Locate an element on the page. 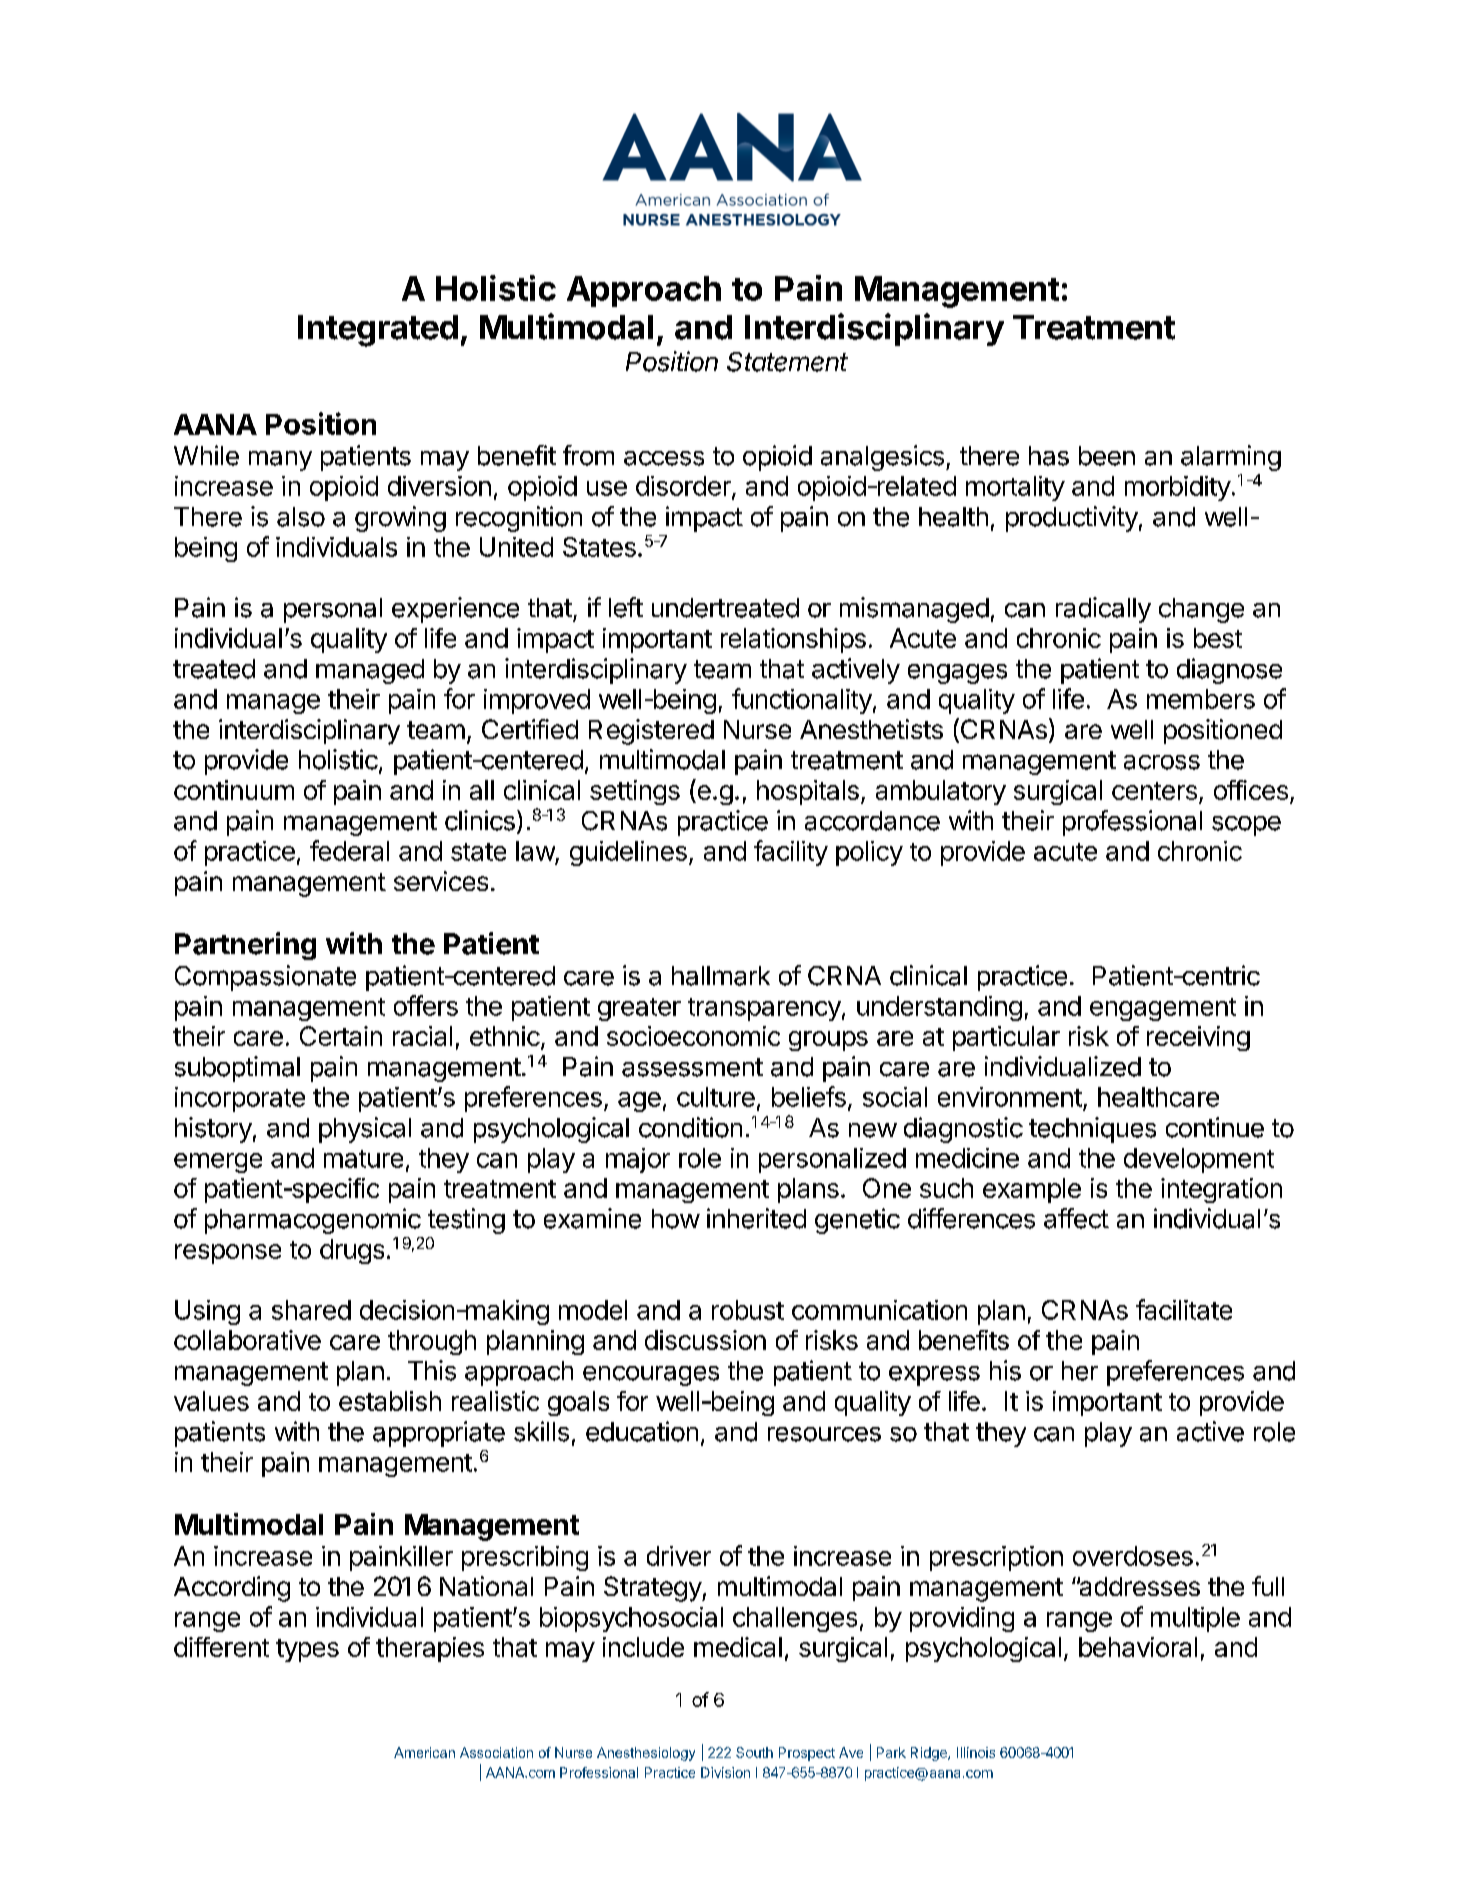 The image size is (1471, 1904). behavioral is located at coordinates (1138, 1647).
